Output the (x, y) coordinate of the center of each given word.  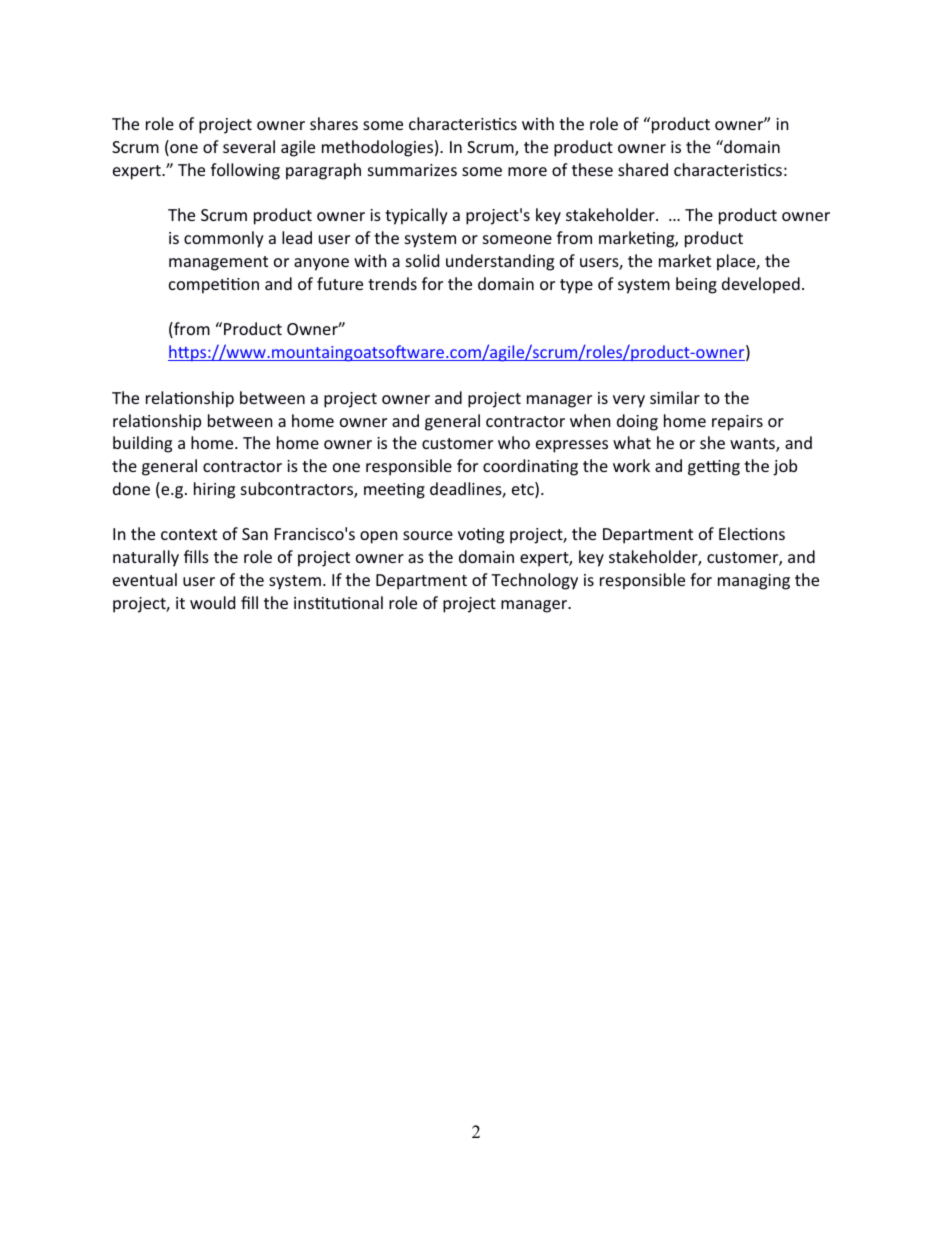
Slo (255, 534)
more (527, 171)
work (631, 465)
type (576, 286)
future (340, 283)
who (514, 442)
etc (524, 490)
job (785, 467)
